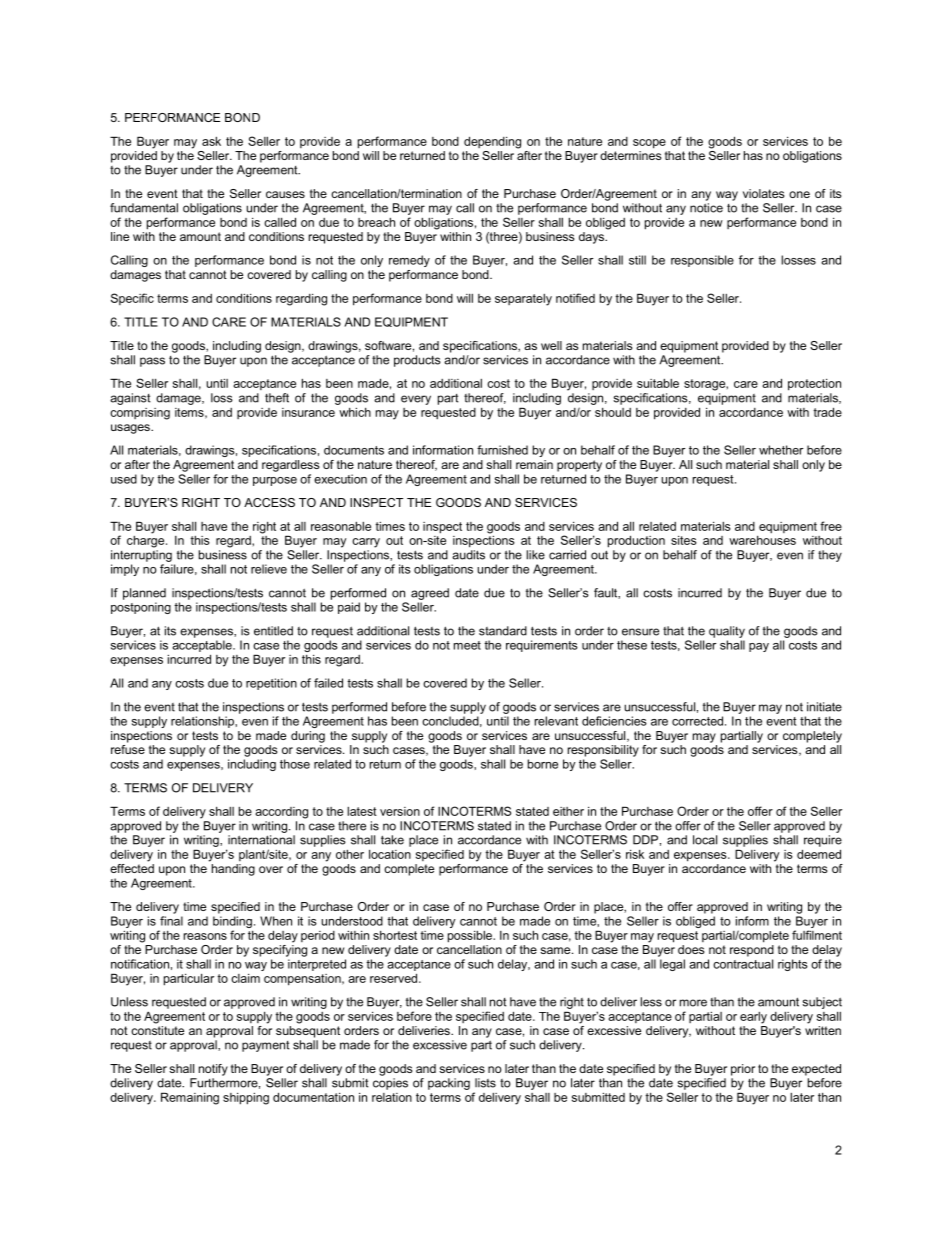 The width and height of the screenshot is (952, 1233). Describe the element at coordinates (485, 1083) in the screenshot. I see `lists` at that location.
